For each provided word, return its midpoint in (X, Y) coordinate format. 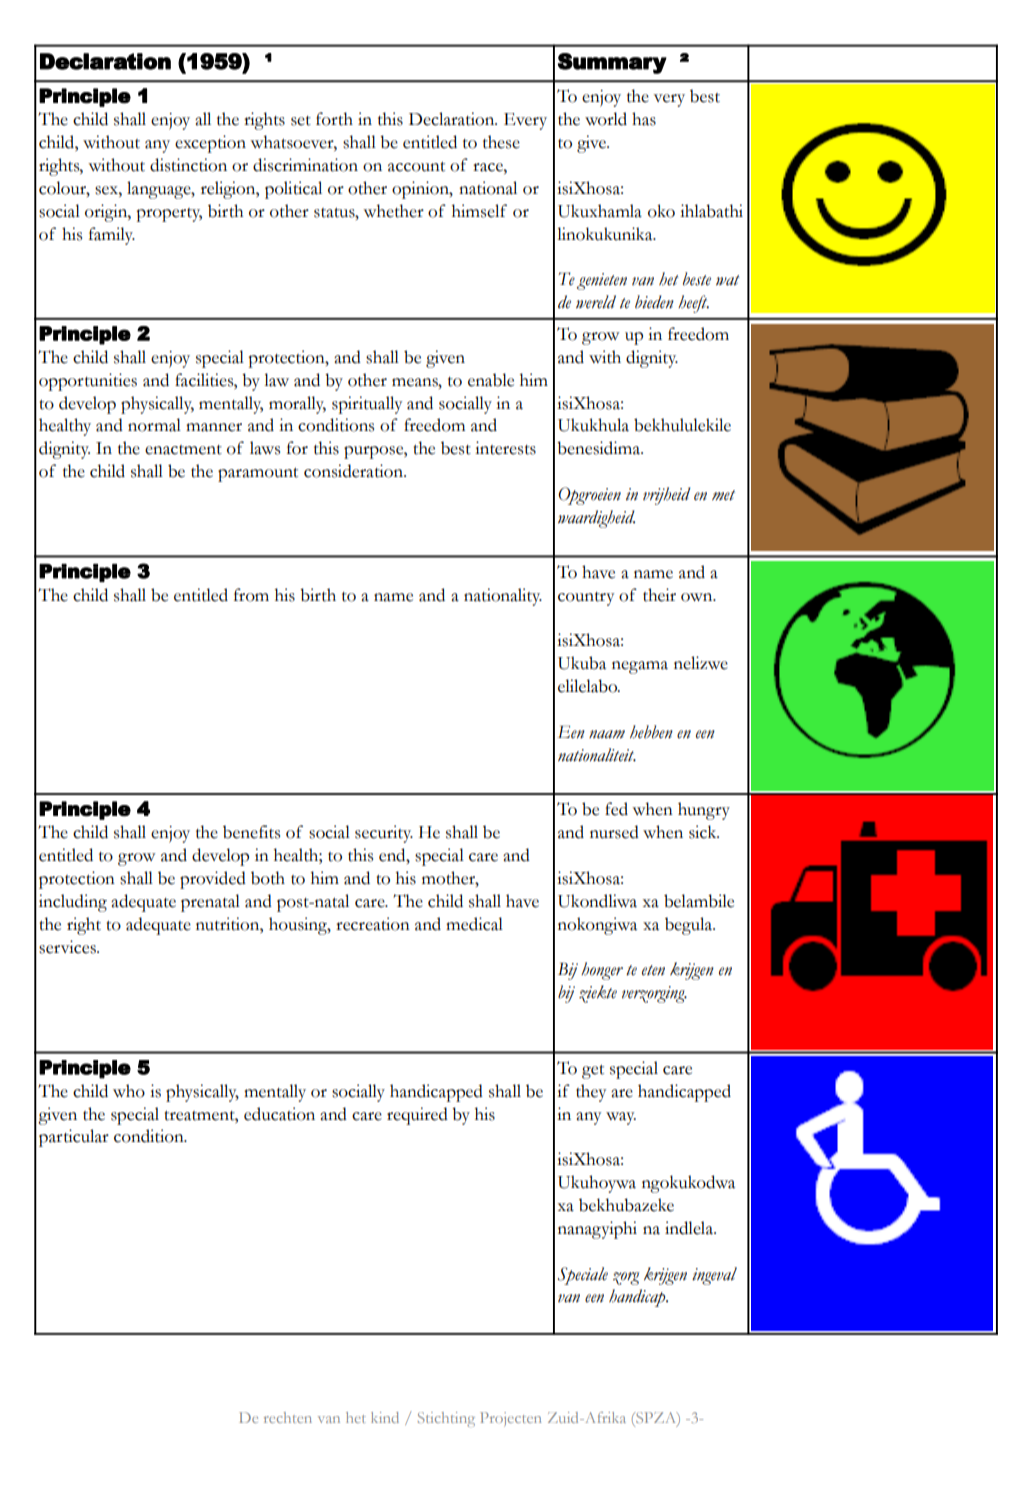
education (279, 1114)
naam (607, 734)
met (723, 495)
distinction (188, 165)
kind (385, 1417)
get (593, 1071)
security (384, 834)
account (416, 166)
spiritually (367, 405)
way (621, 1118)
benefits (251, 832)
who (129, 1091)
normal (154, 425)
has (644, 119)
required (417, 1116)
